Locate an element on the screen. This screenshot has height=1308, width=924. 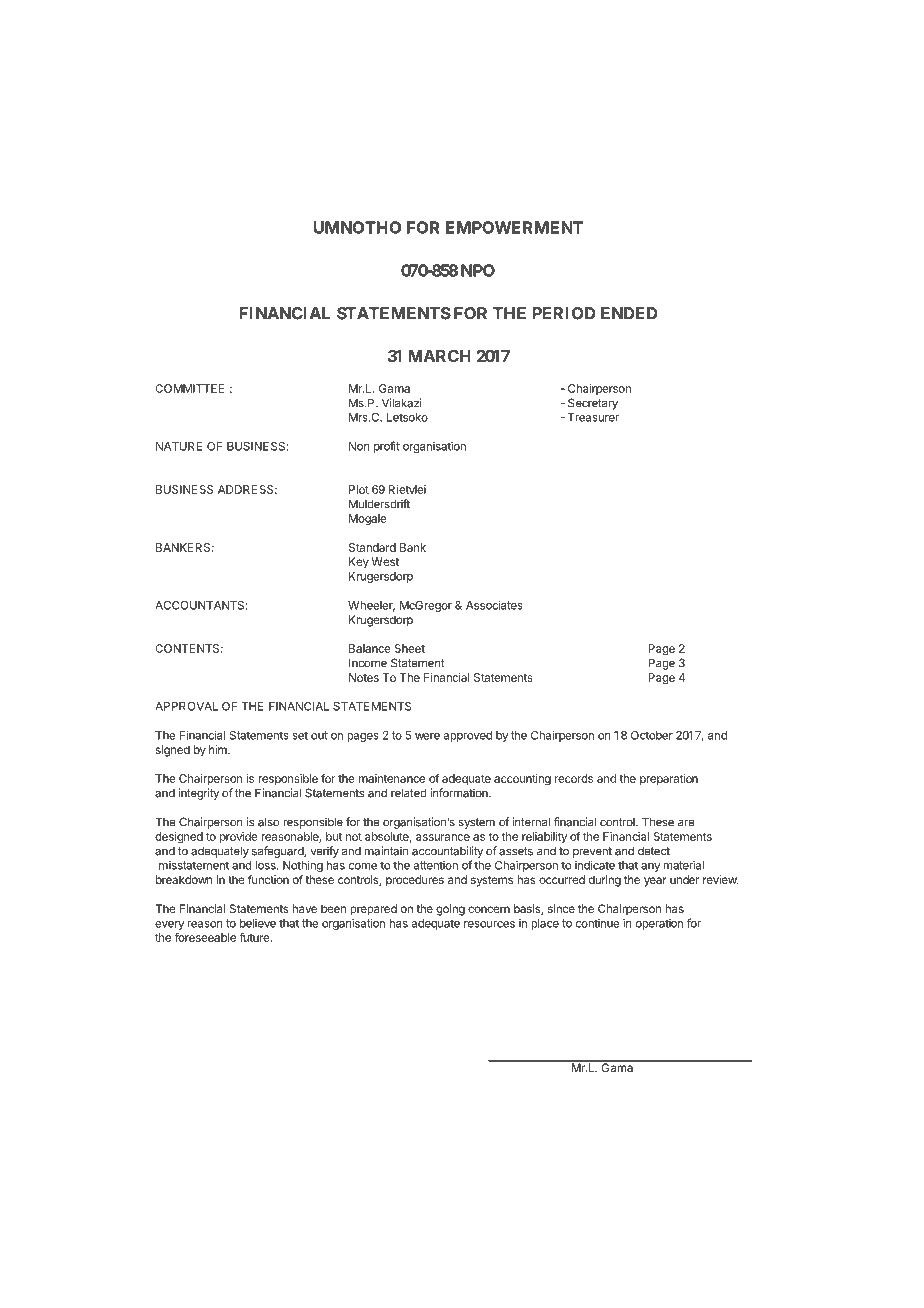
COMMITTEE is located at coordinates (190, 388).
